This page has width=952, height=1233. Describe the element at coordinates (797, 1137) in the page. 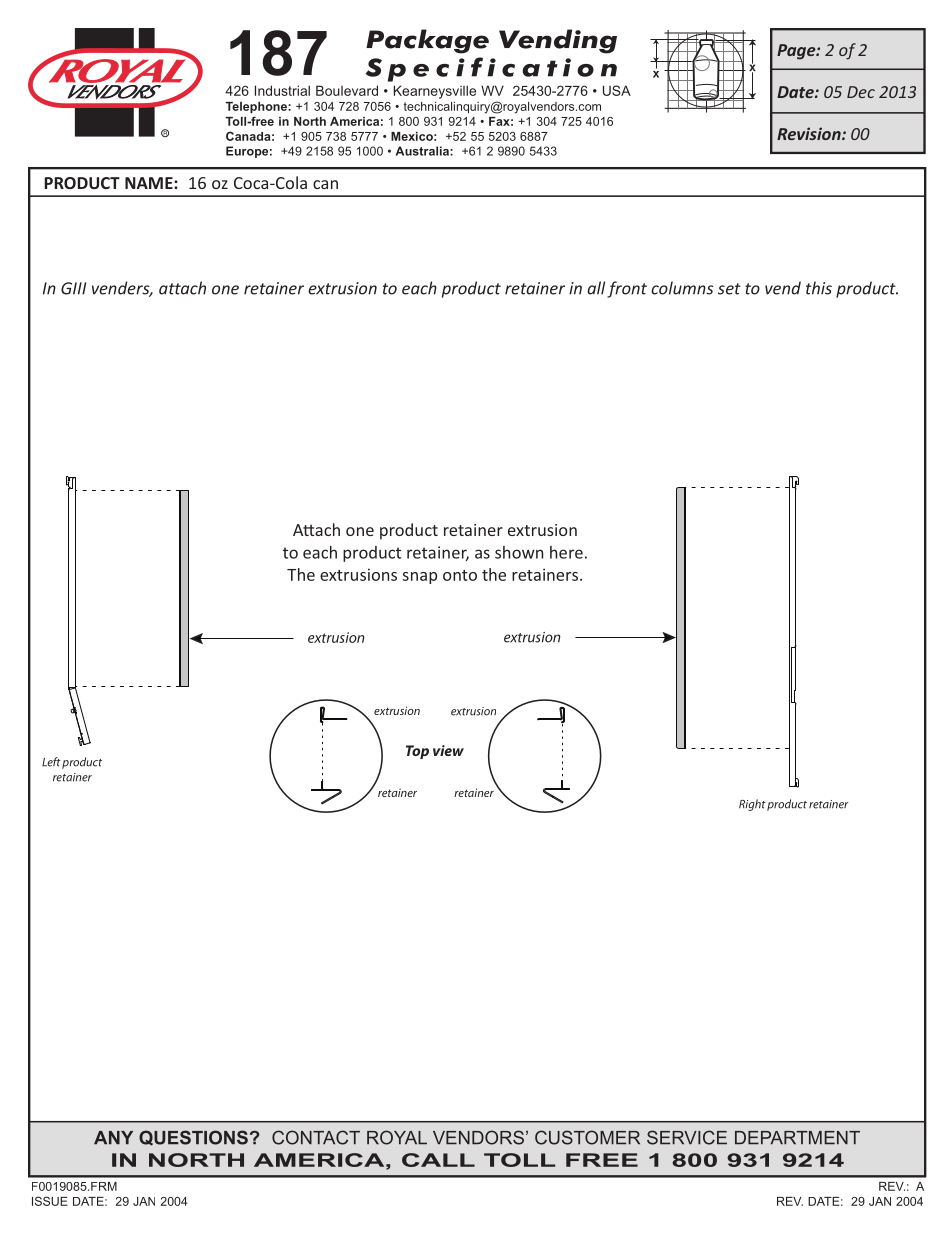

I see `Department` at that location.
